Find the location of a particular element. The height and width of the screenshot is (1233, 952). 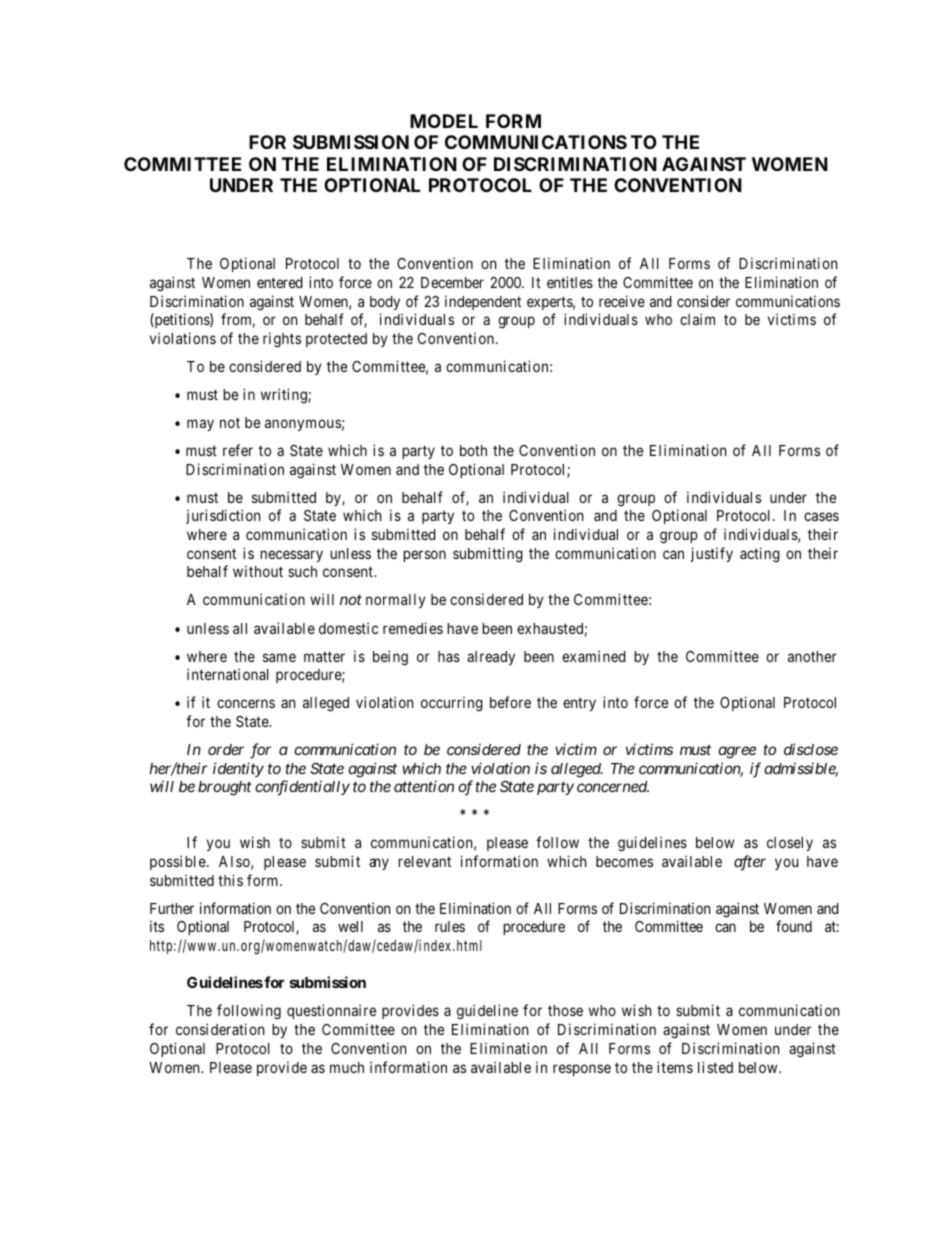

order is located at coordinates (226, 749).
